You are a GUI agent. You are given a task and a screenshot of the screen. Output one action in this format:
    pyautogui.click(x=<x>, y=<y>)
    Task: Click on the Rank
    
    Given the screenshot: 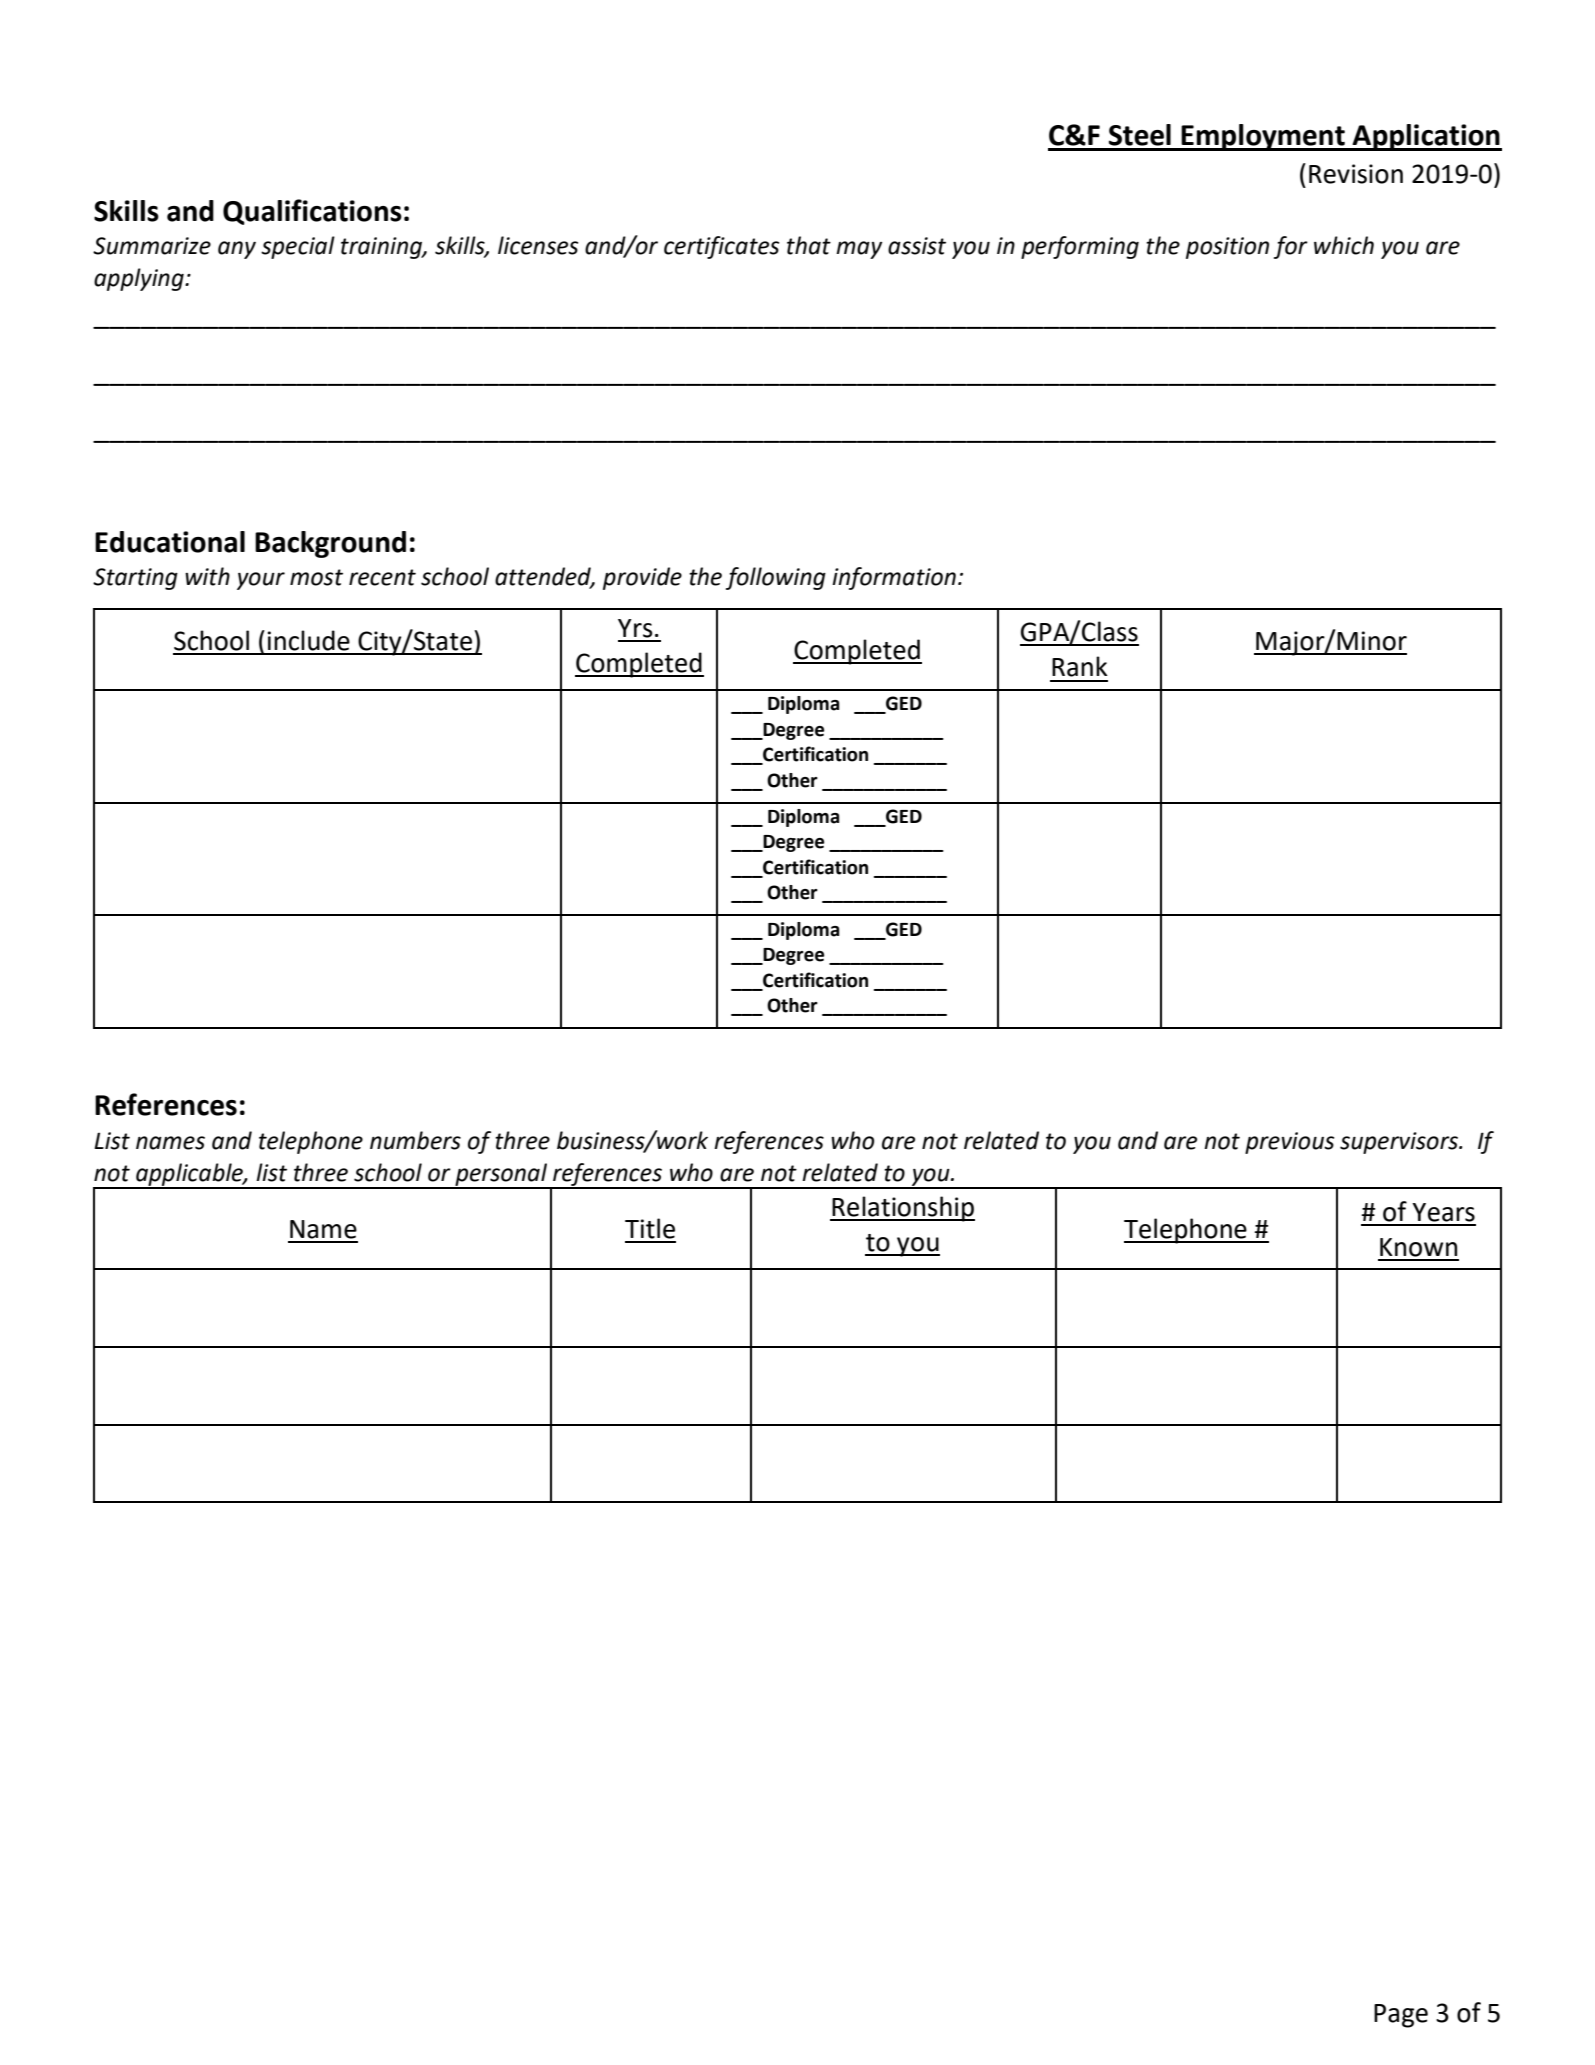 What is the action you would take?
    pyautogui.click(x=1080, y=666)
